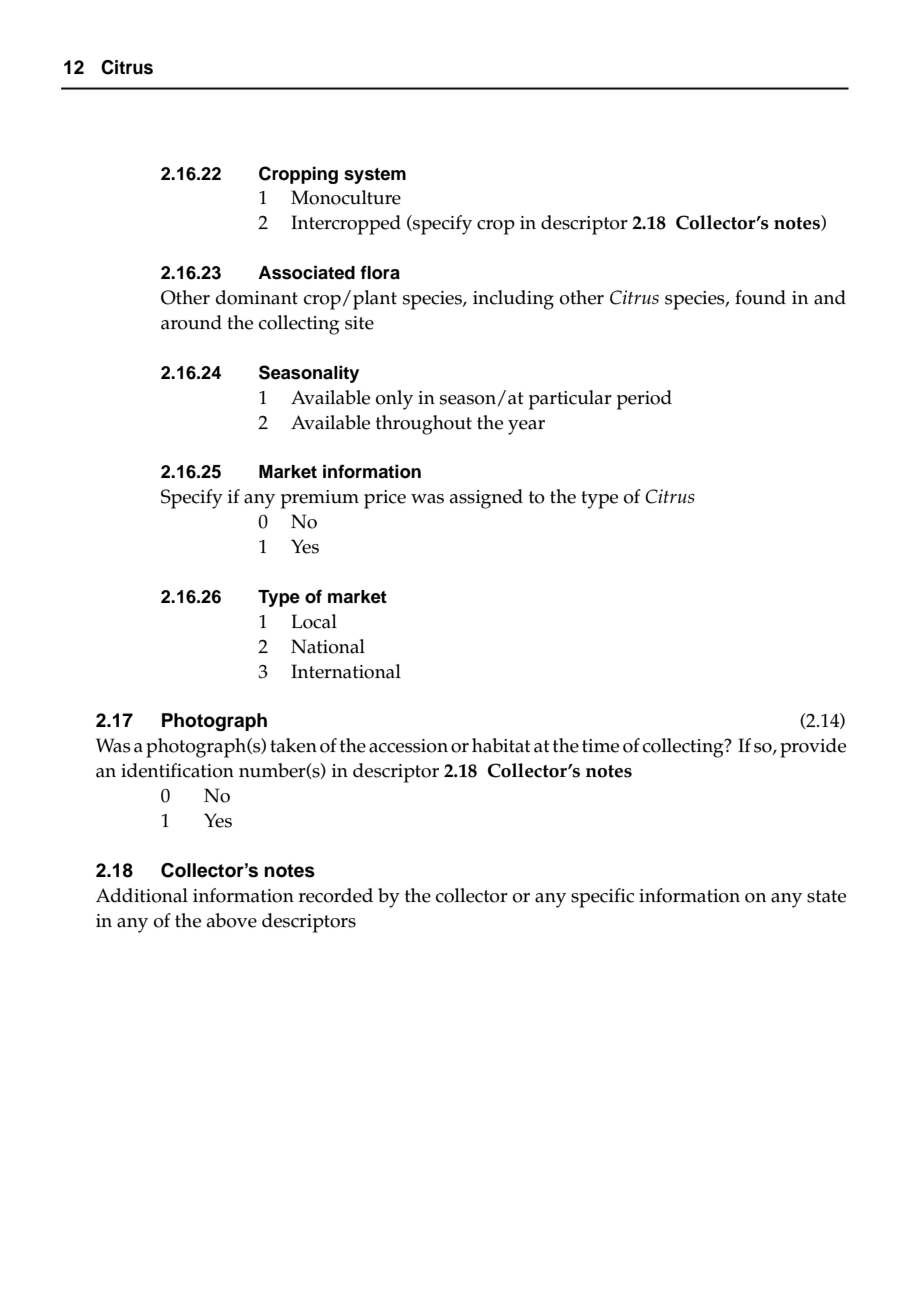  What do you see at coordinates (375, 176) in the document?
I see `system` at bounding box center [375, 176].
